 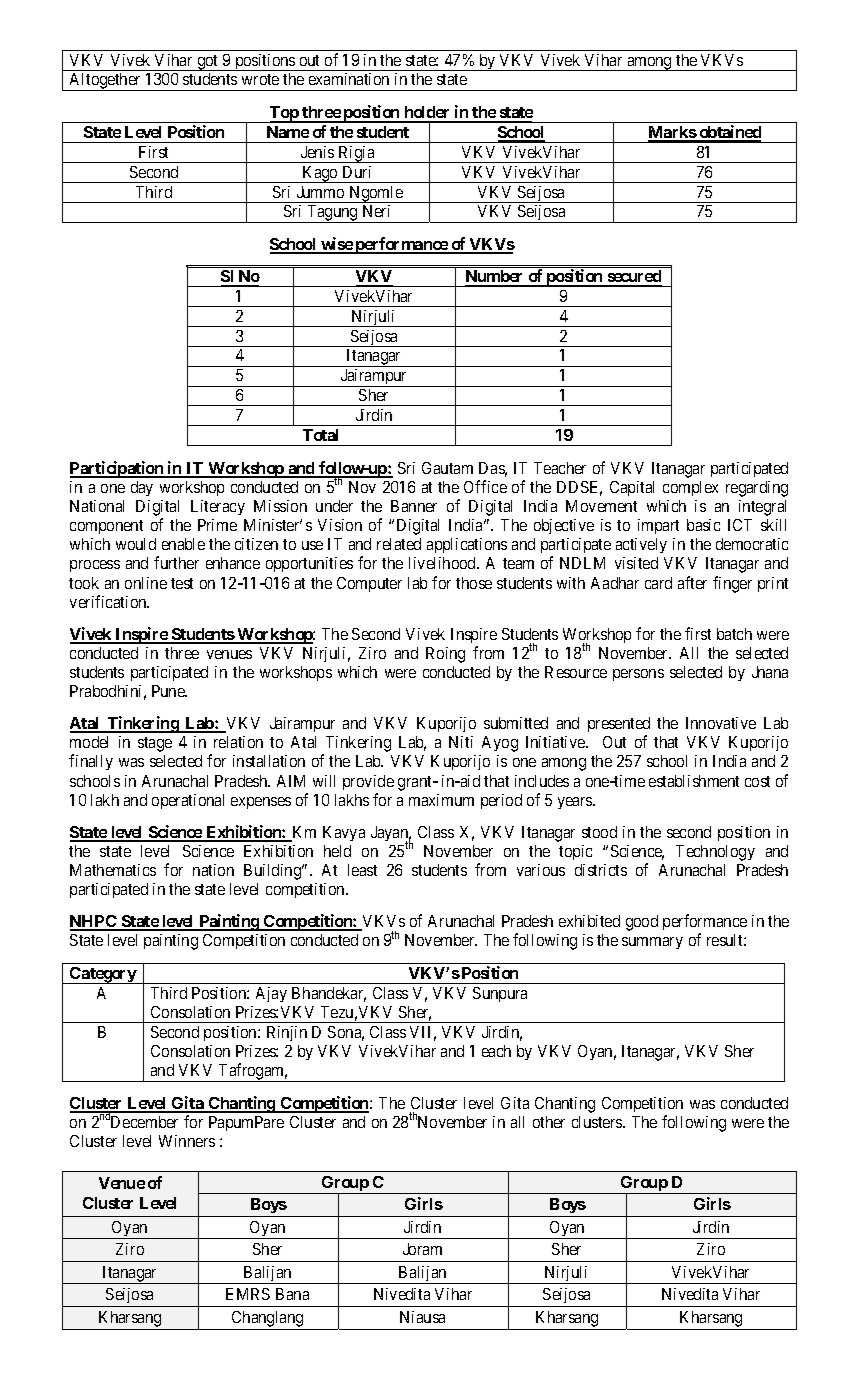 What do you see at coordinates (113, 870) in the screenshot?
I see `Mathematics` at bounding box center [113, 870].
